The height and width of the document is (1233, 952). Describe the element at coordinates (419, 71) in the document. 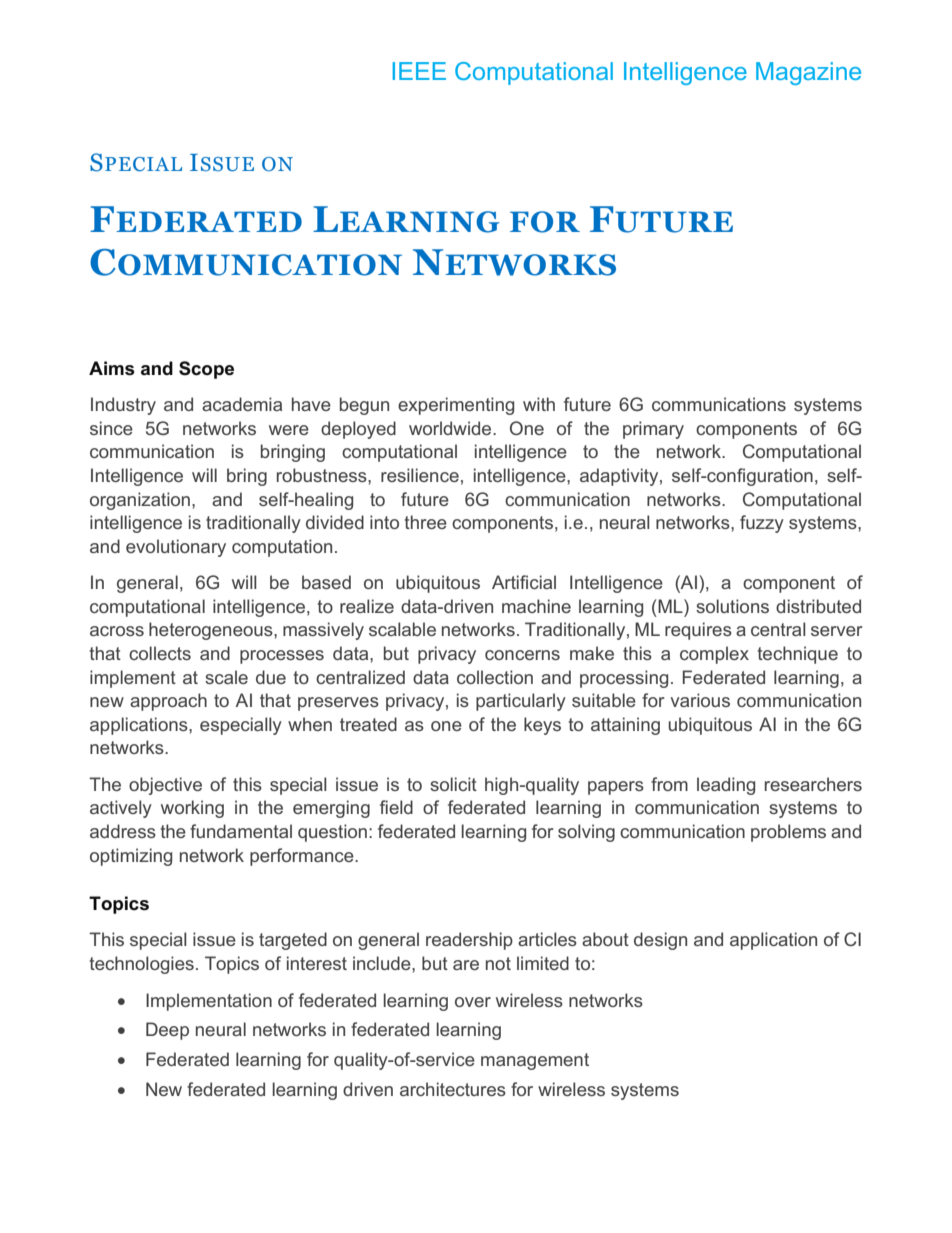

I see `IEEE` at that location.
